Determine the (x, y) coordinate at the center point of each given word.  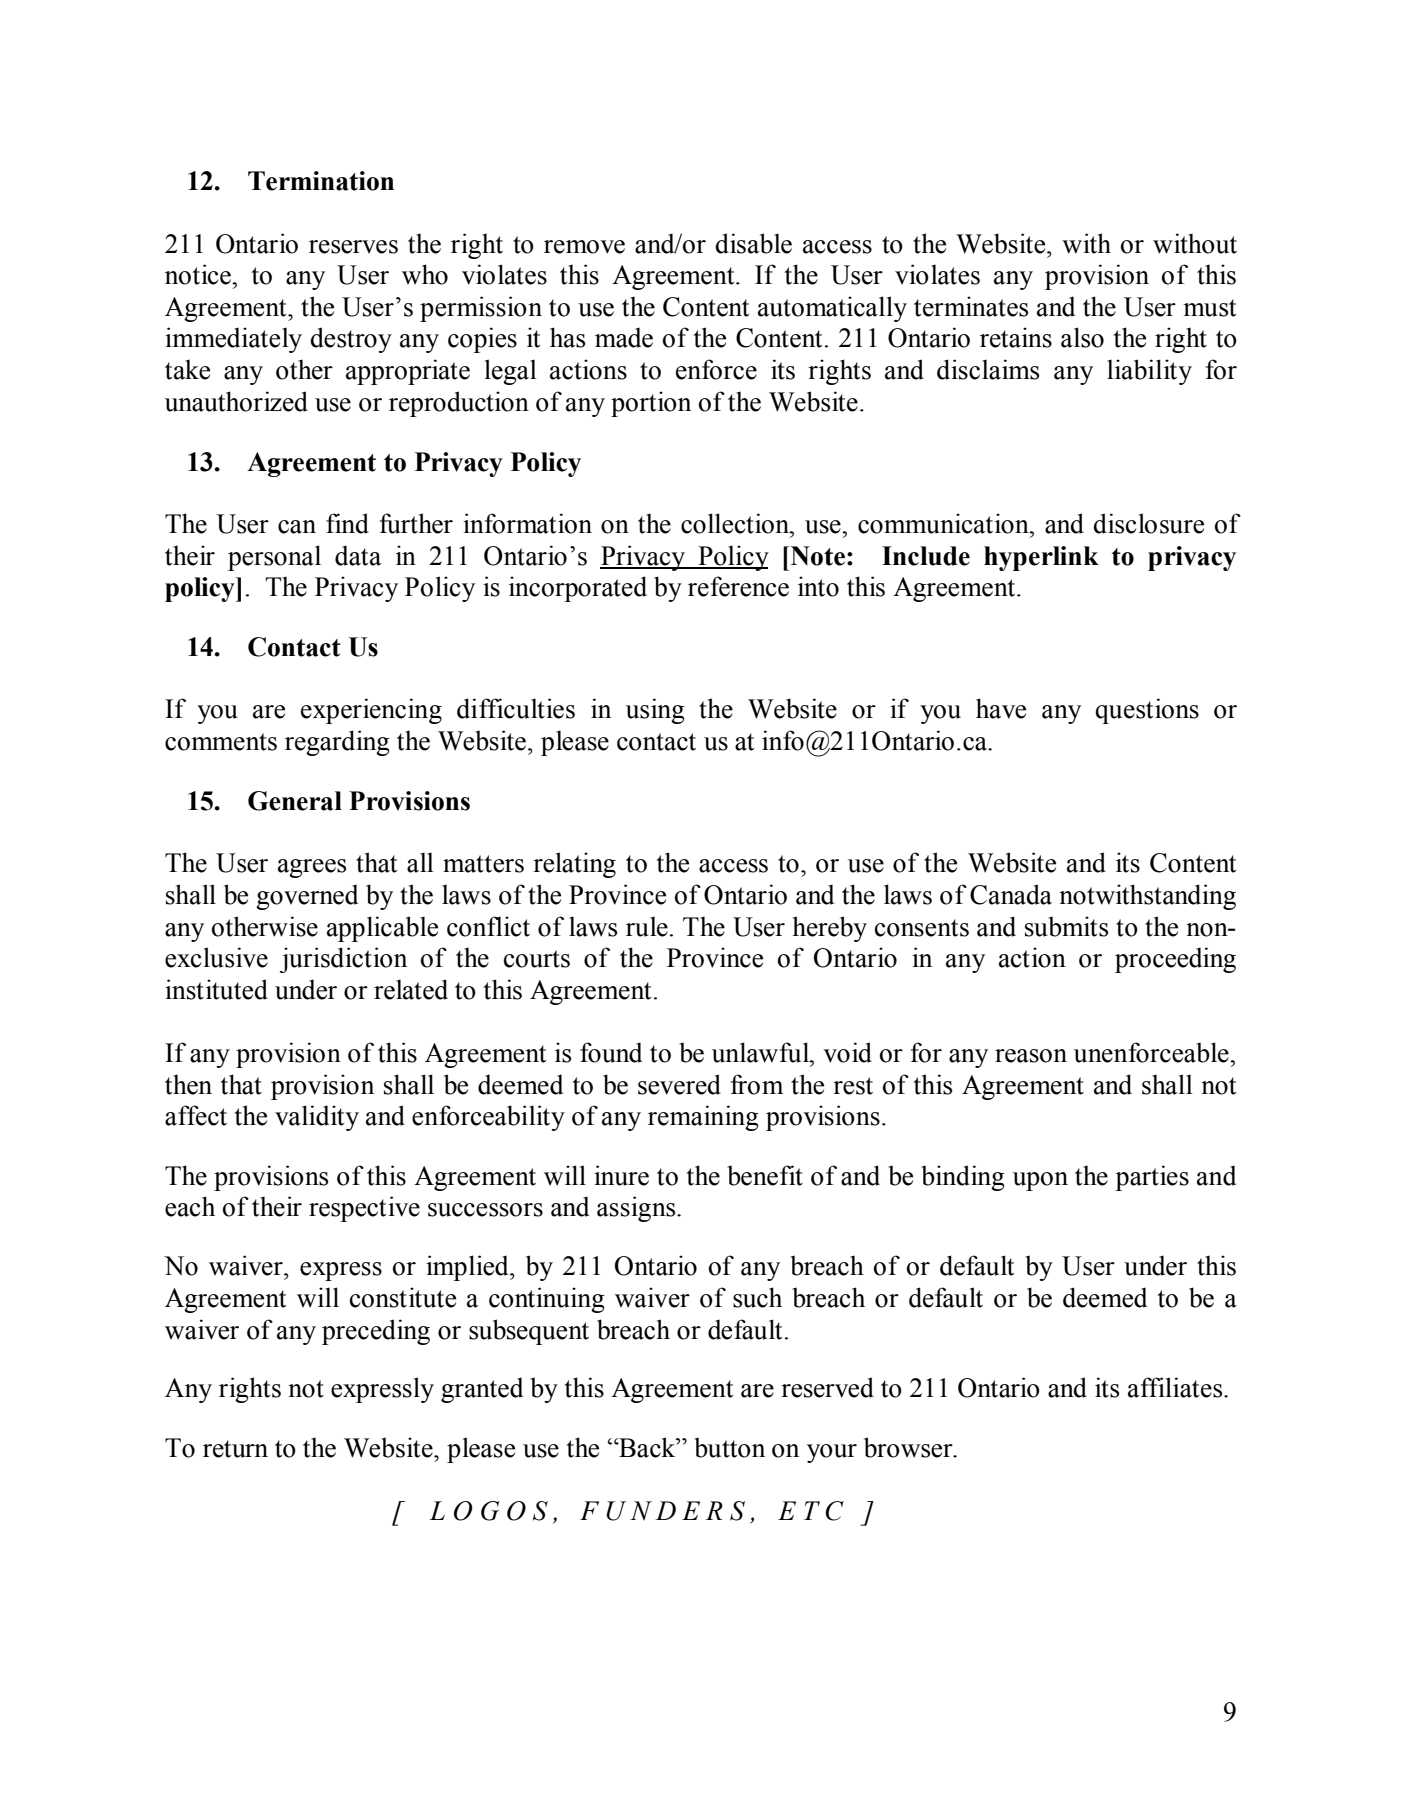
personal (274, 558)
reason (1031, 1056)
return (235, 1449)
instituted (216, 989)
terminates (971, 306)
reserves (353, 247)
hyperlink (1041, 558)
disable (753, 243)
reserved (827, 1387)
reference (738, 586)
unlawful (762, 1052)
